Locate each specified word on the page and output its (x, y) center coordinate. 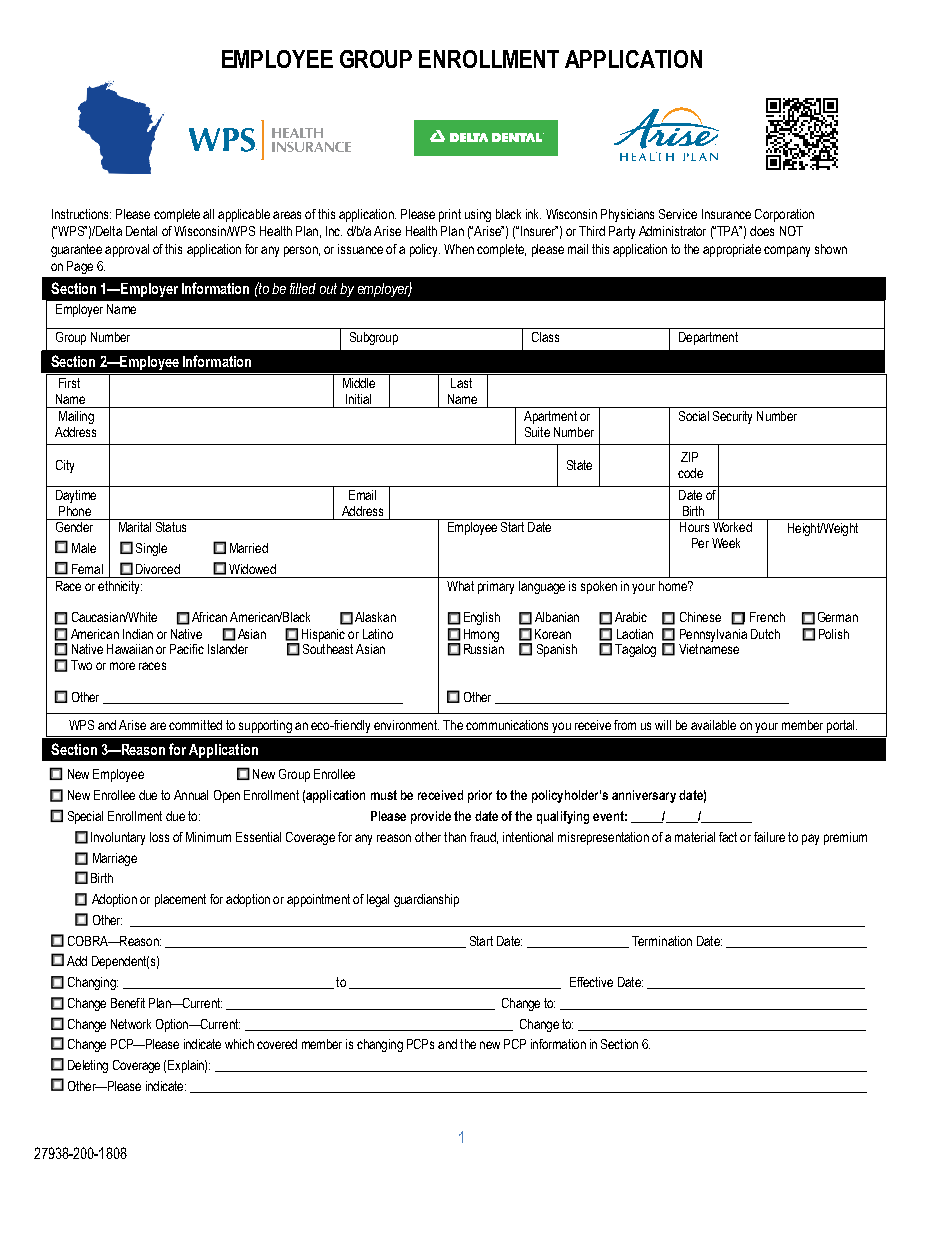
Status (171, 525)
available (713, 725)
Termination (662, 941)
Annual (191, 795)
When (459, 249)
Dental (141, 231)
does (762, 231)
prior (480, 796)
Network (131, 1024)
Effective (591, 982)
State (579, 465)
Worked (732, 525)
